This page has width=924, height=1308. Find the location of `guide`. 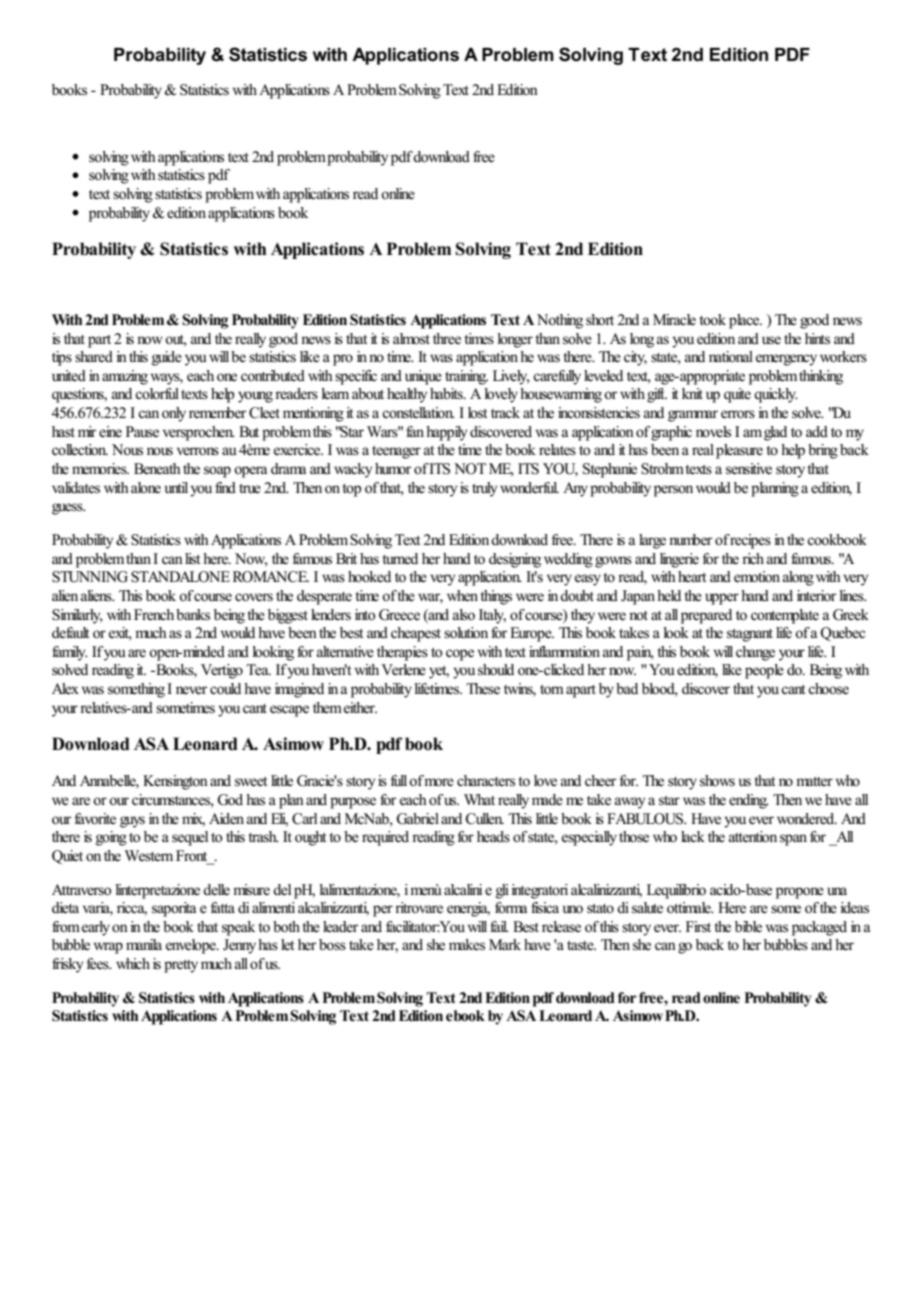

guide is located at coordinates (167, 358).
